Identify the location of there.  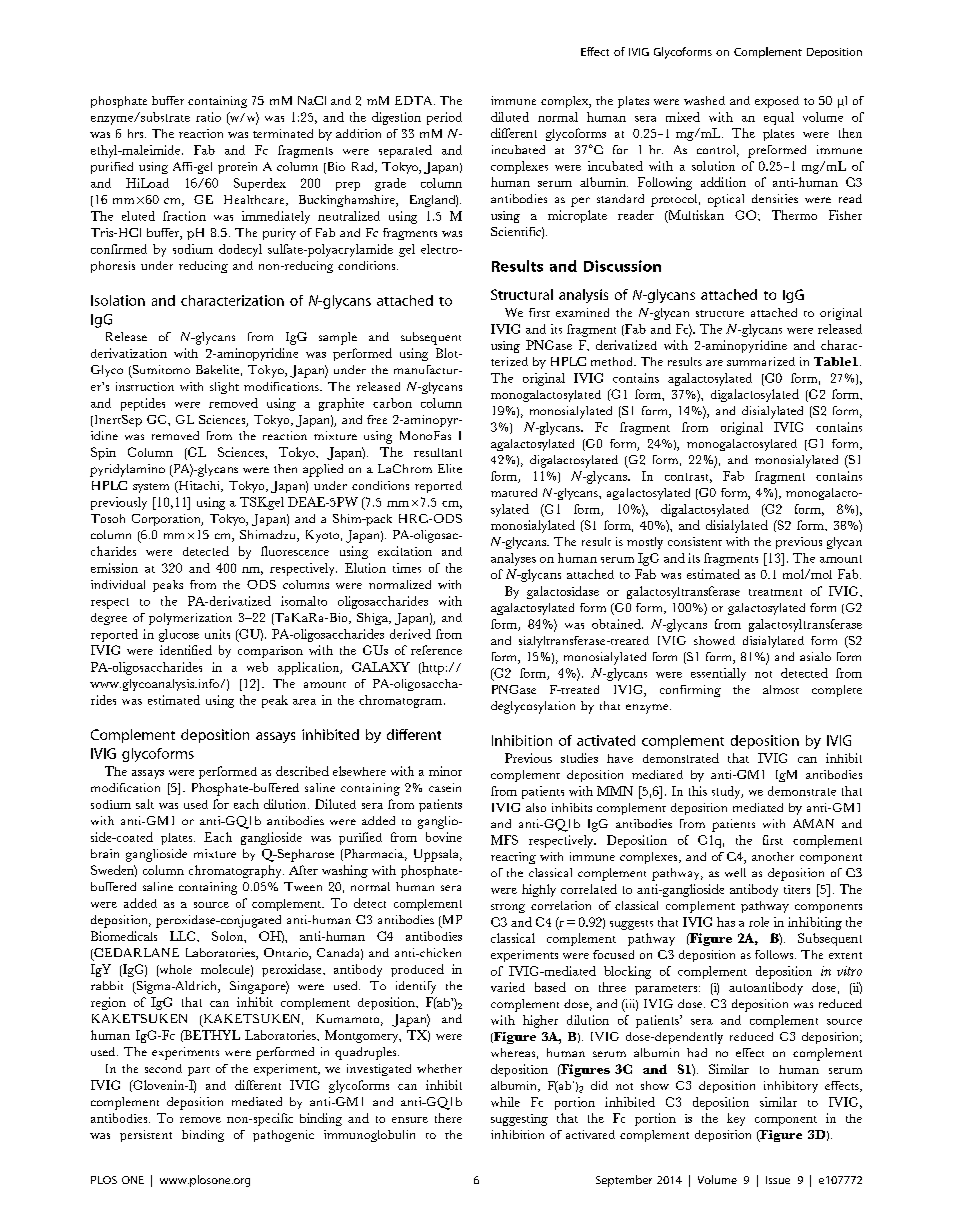
(448, 1118).
